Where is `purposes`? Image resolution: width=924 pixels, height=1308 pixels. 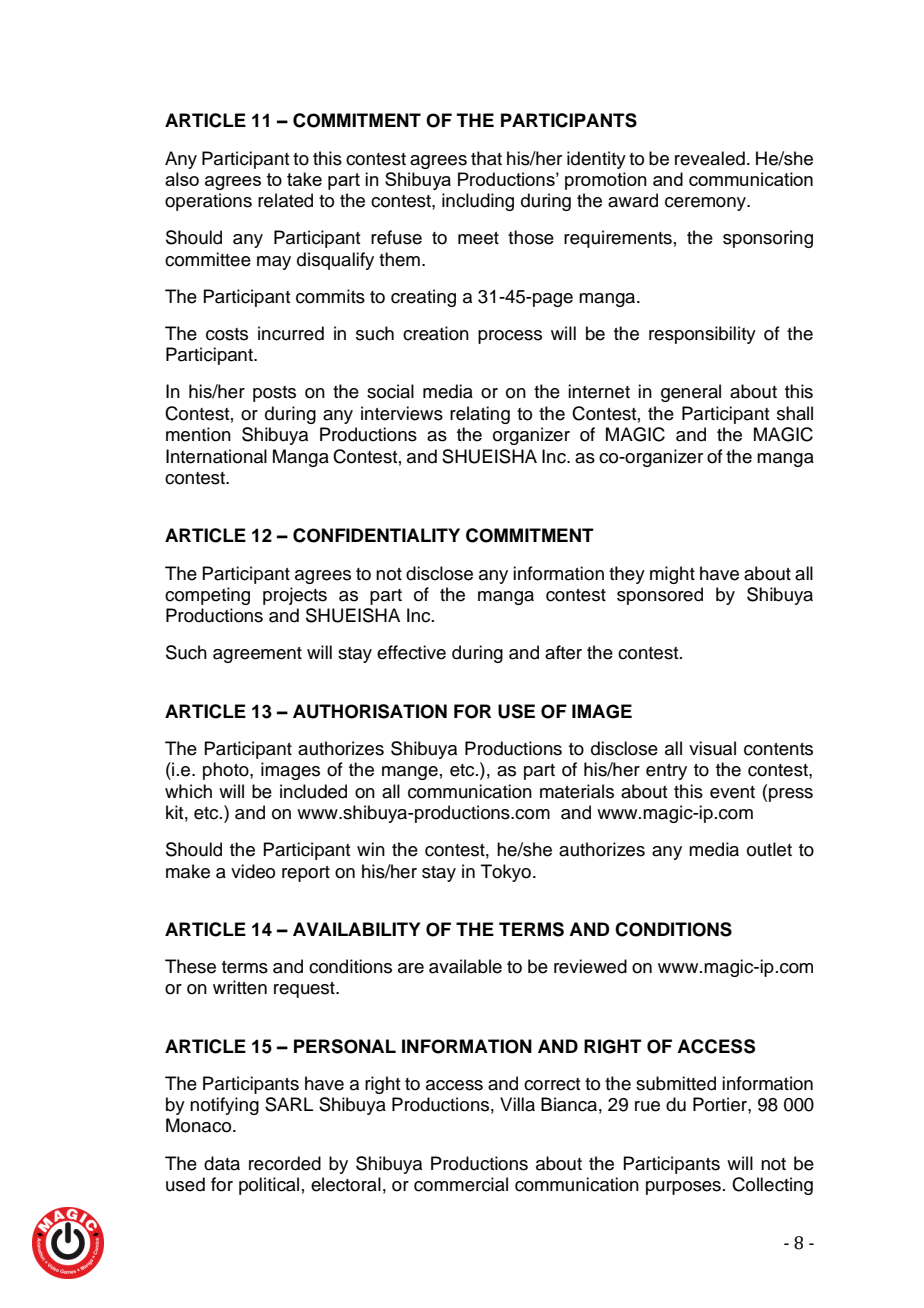 purposes is located at coordinates (683, 1188).
